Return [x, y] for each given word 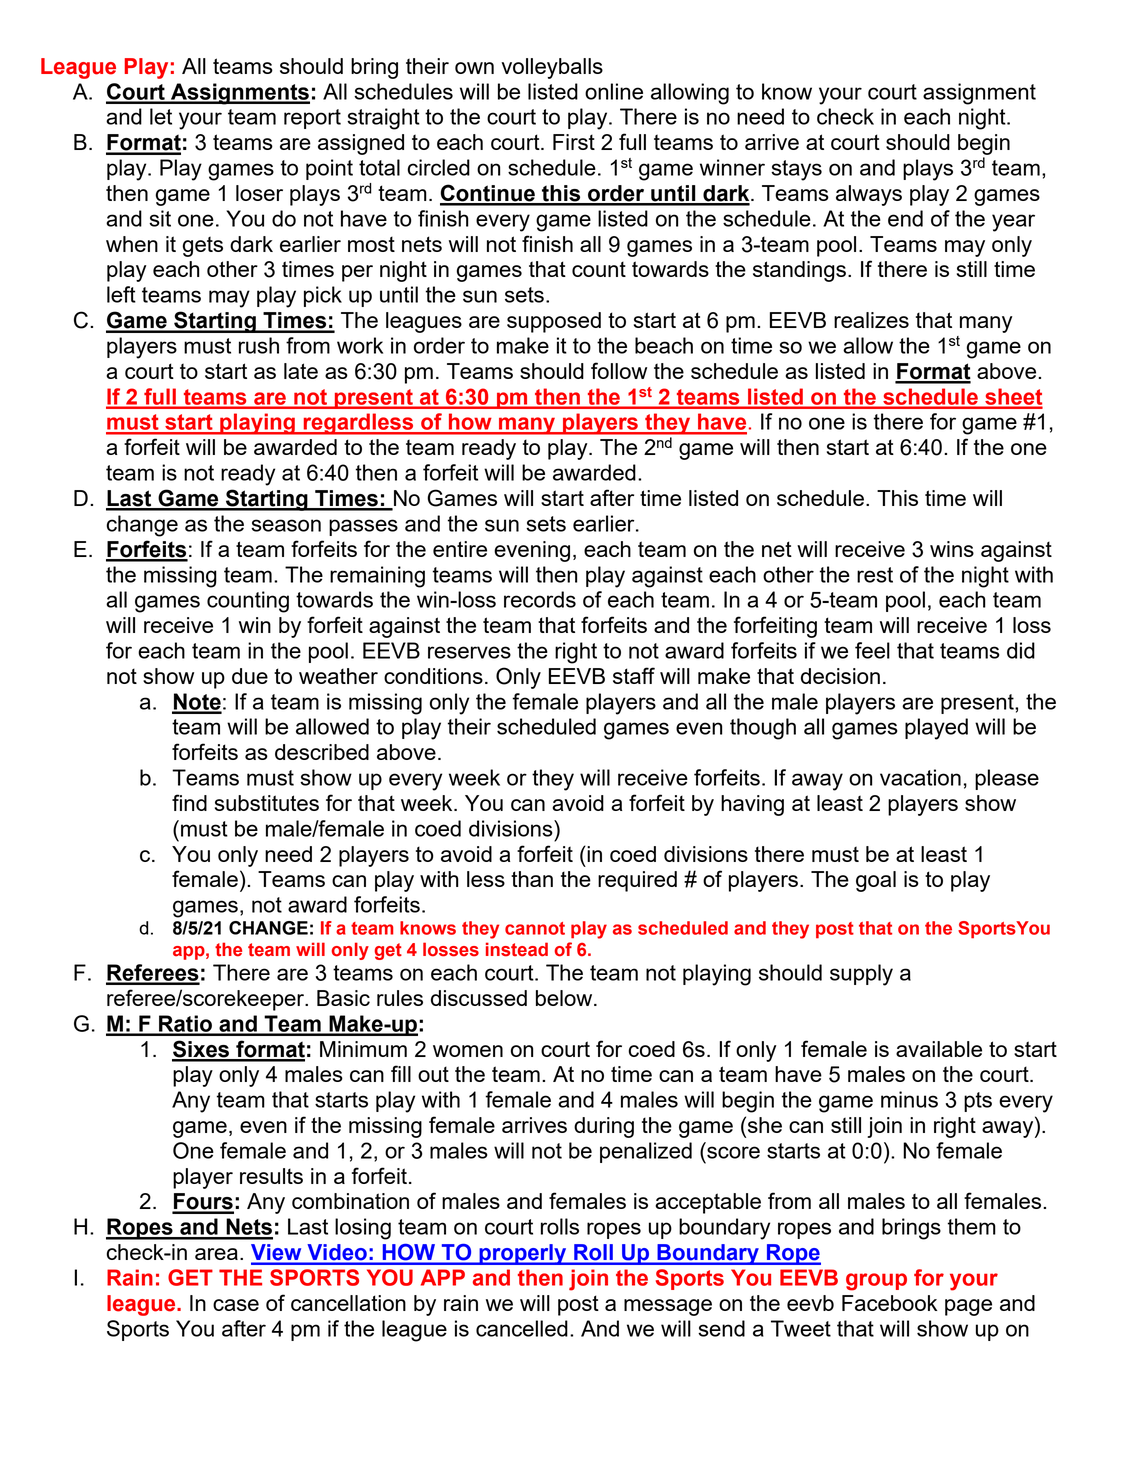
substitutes [267, 803]
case [236, 1305]
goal [876, 881]
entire [460, 549]
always [869, 195]
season [286, 525]
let [161, 116]
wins [952, 549]
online [614, 91]
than [532, 879]
